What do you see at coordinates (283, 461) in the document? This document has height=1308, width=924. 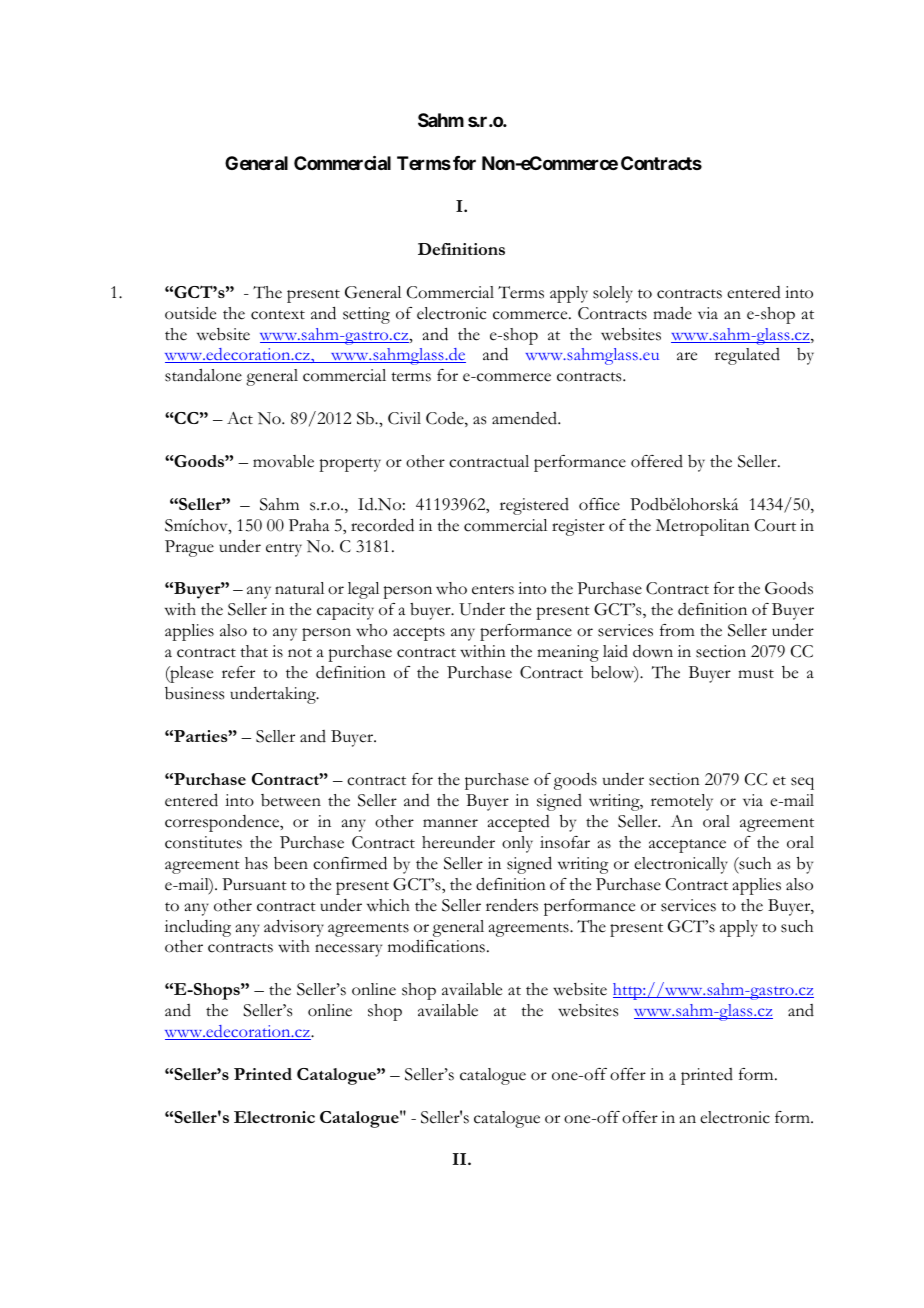 I see `movable` at bounding box center [283, 461].
